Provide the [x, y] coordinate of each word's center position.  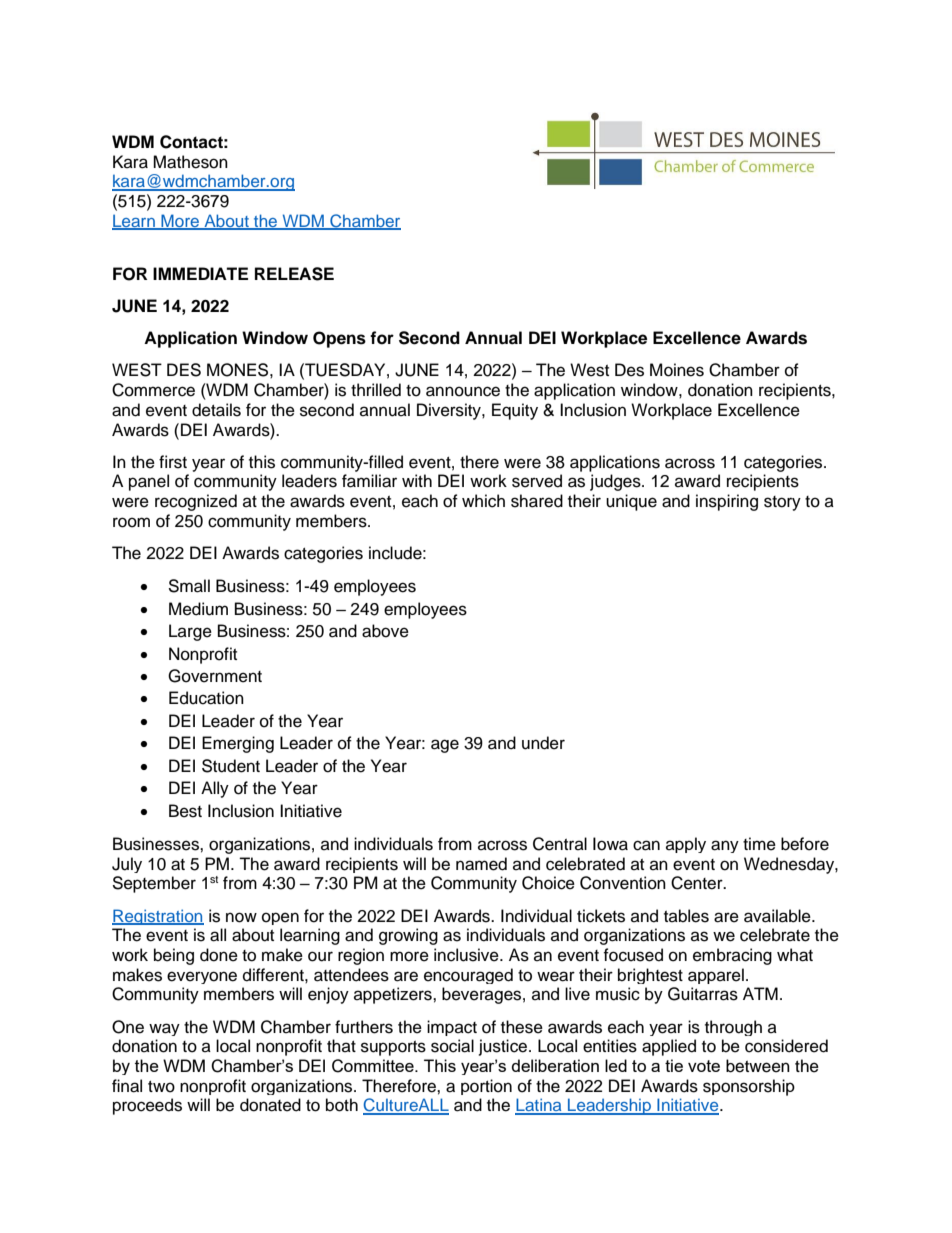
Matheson [190, 162]
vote [704, 1066]
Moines [677, 370]
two [161, 1087]
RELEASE [294, 274]
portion [486, 1087]
